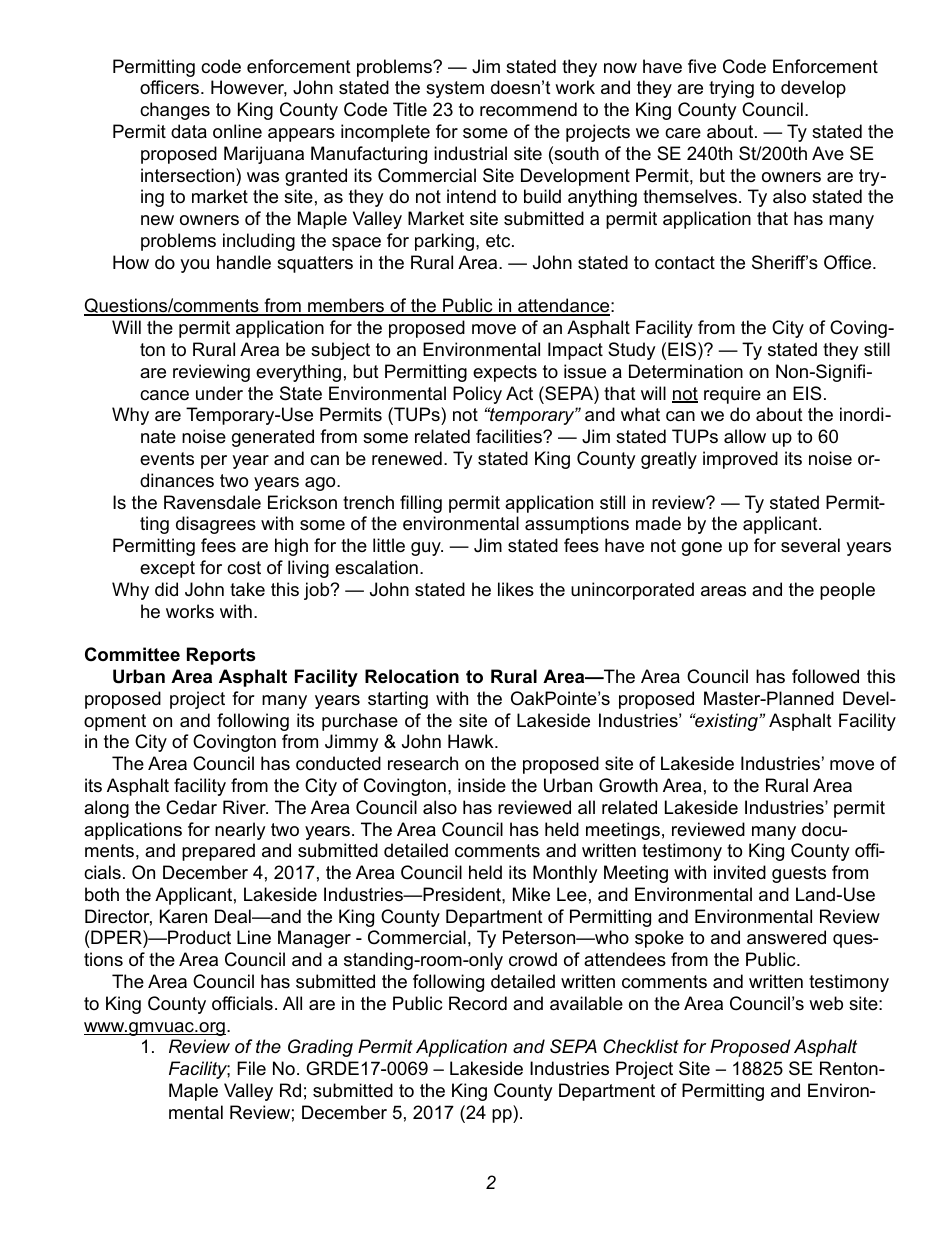 This image has width=952, height=1233. What do you see at coordinates (167, 459) in the image?
I see `events` at bounding box center [167, 459].
